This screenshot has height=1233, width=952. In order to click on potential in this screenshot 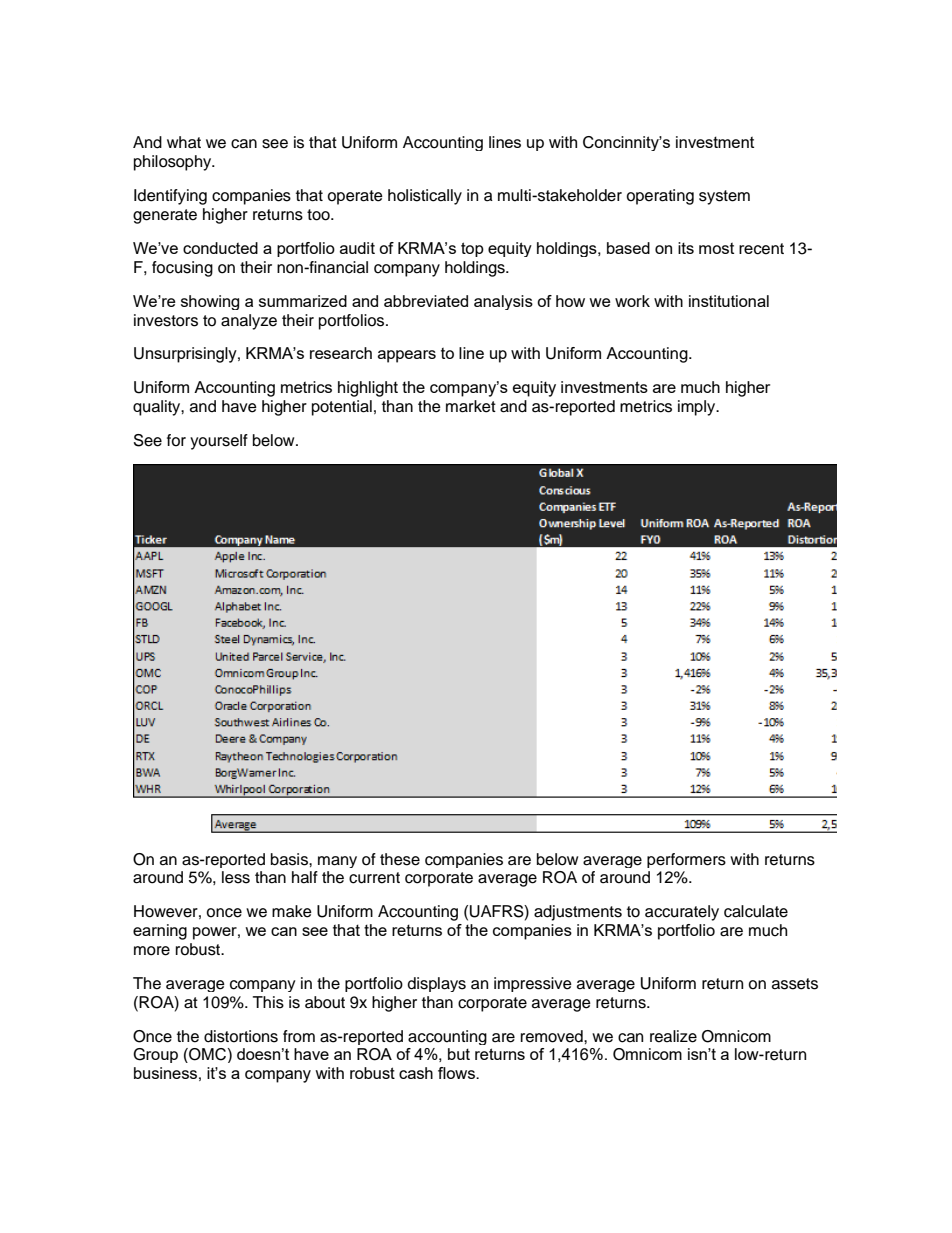, I will do `click(342, 408)`.
